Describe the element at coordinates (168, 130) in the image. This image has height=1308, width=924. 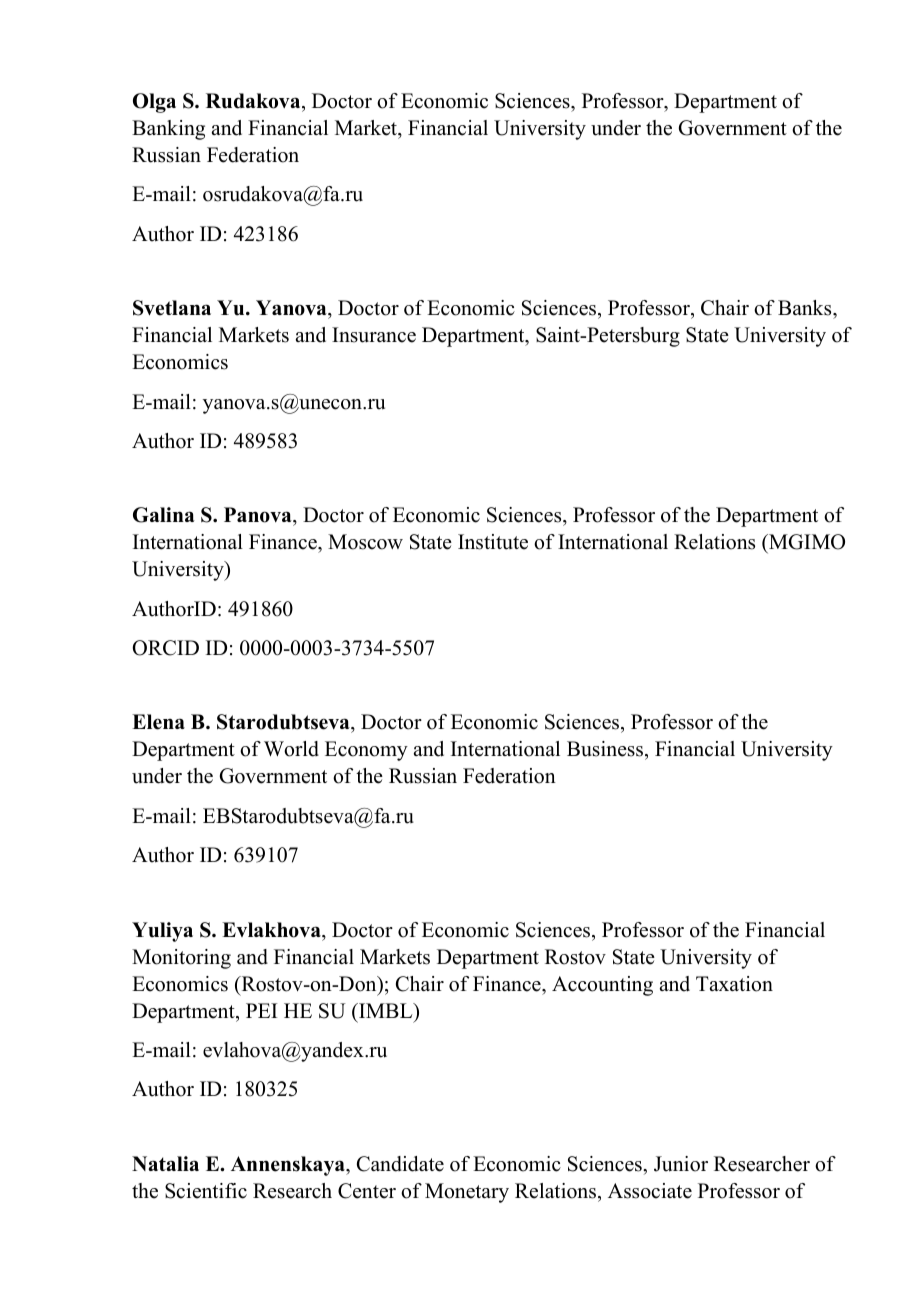
I see `Banking` at that location.
